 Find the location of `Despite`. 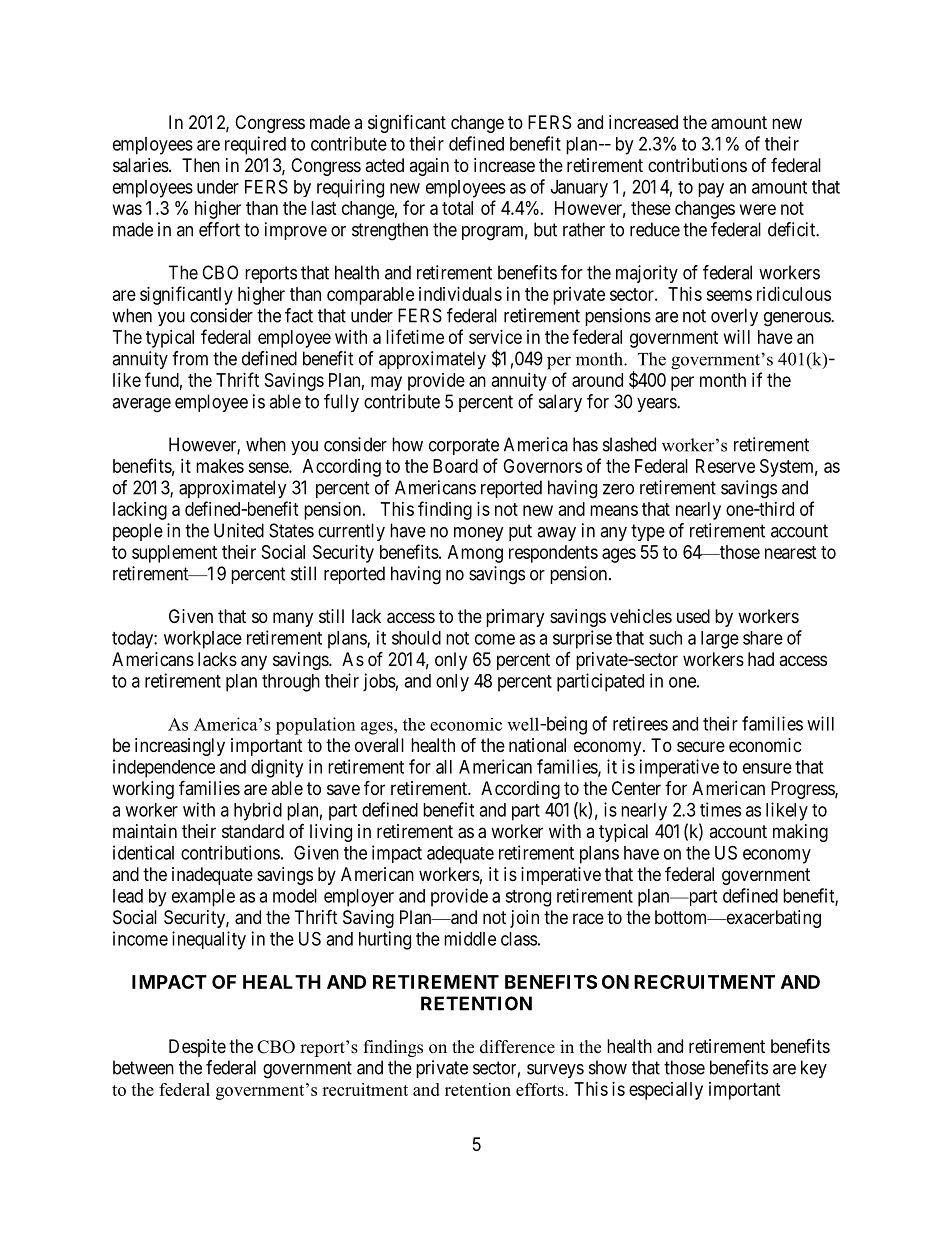

Despite is located at coordinates (197, 1048).
